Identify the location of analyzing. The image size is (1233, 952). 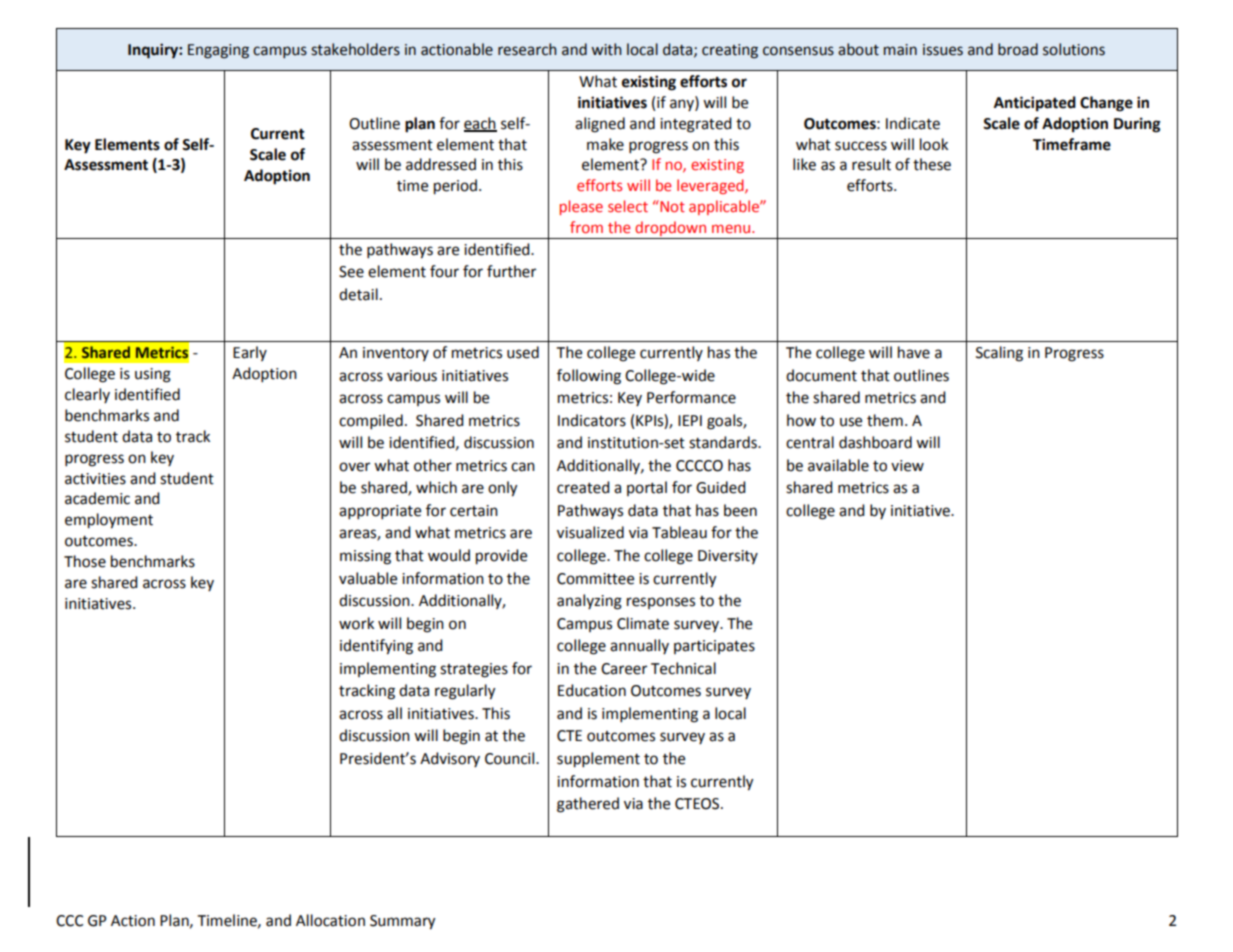
(589, 602).
